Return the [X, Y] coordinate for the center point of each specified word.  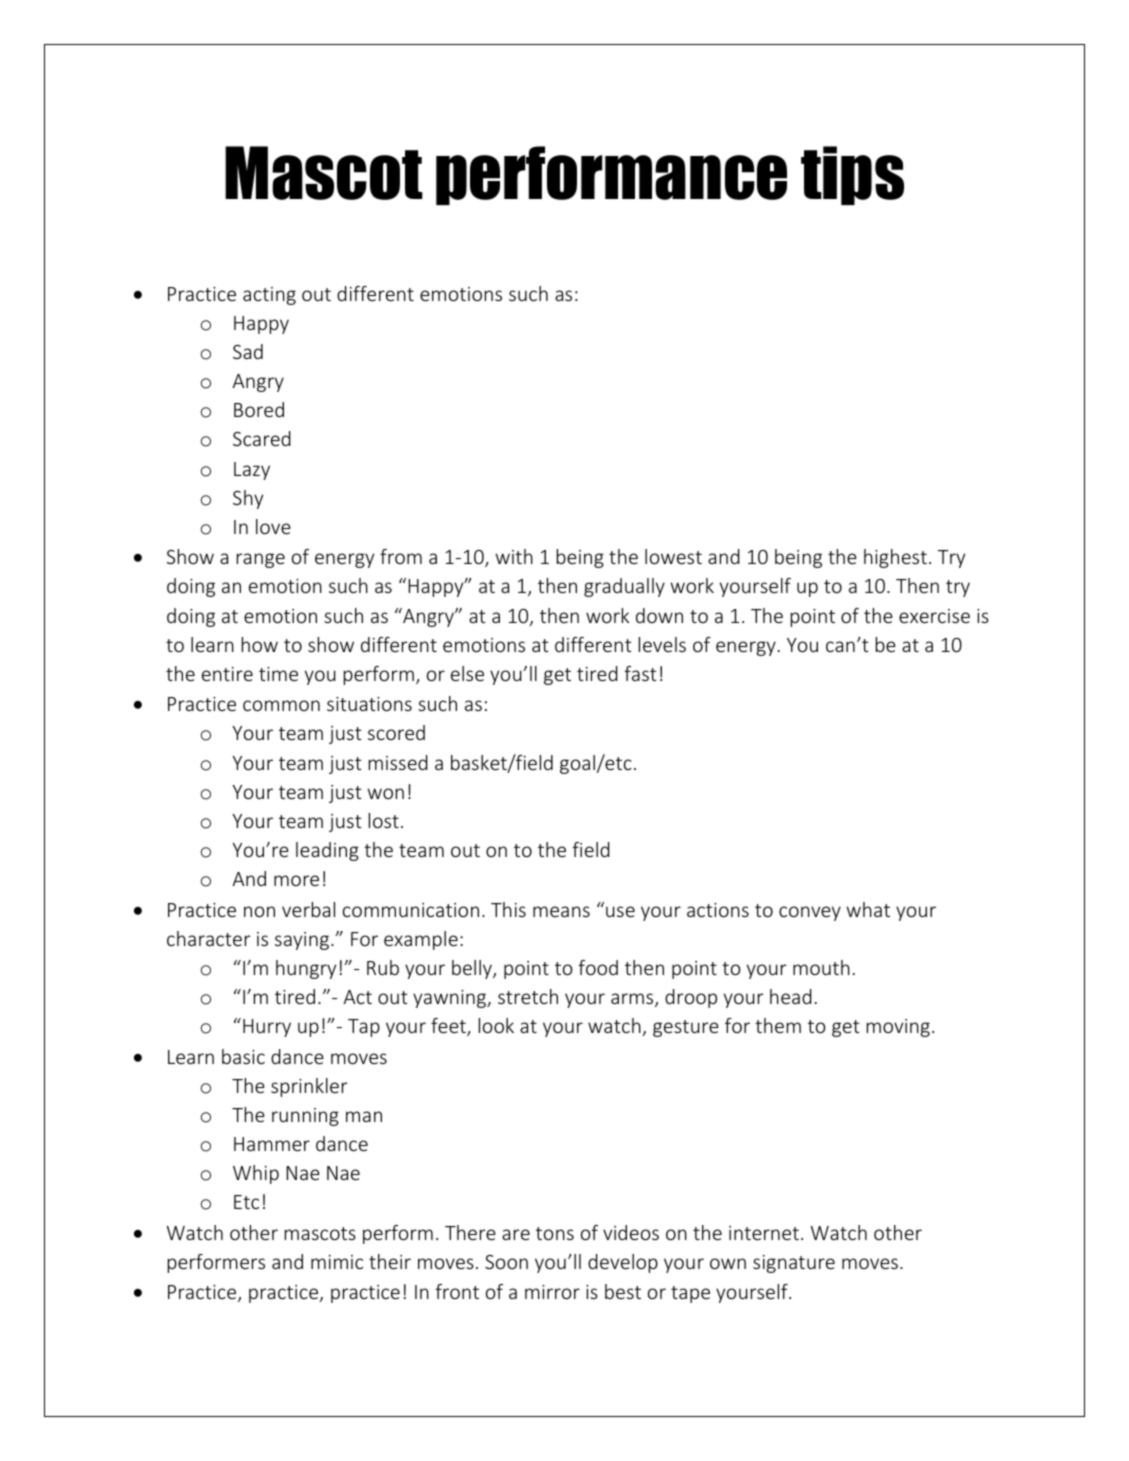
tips [852, 175]
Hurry [267, 1028]
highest [895, 558]
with [514, 556]
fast [640, 673]
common [281, 705]
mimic [337, 1262]
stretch [528, 996]
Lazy [252, 471]
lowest [673, 556]
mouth [821, 967]
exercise [934, 616]
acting [269, 296]
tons [555, 1233]
